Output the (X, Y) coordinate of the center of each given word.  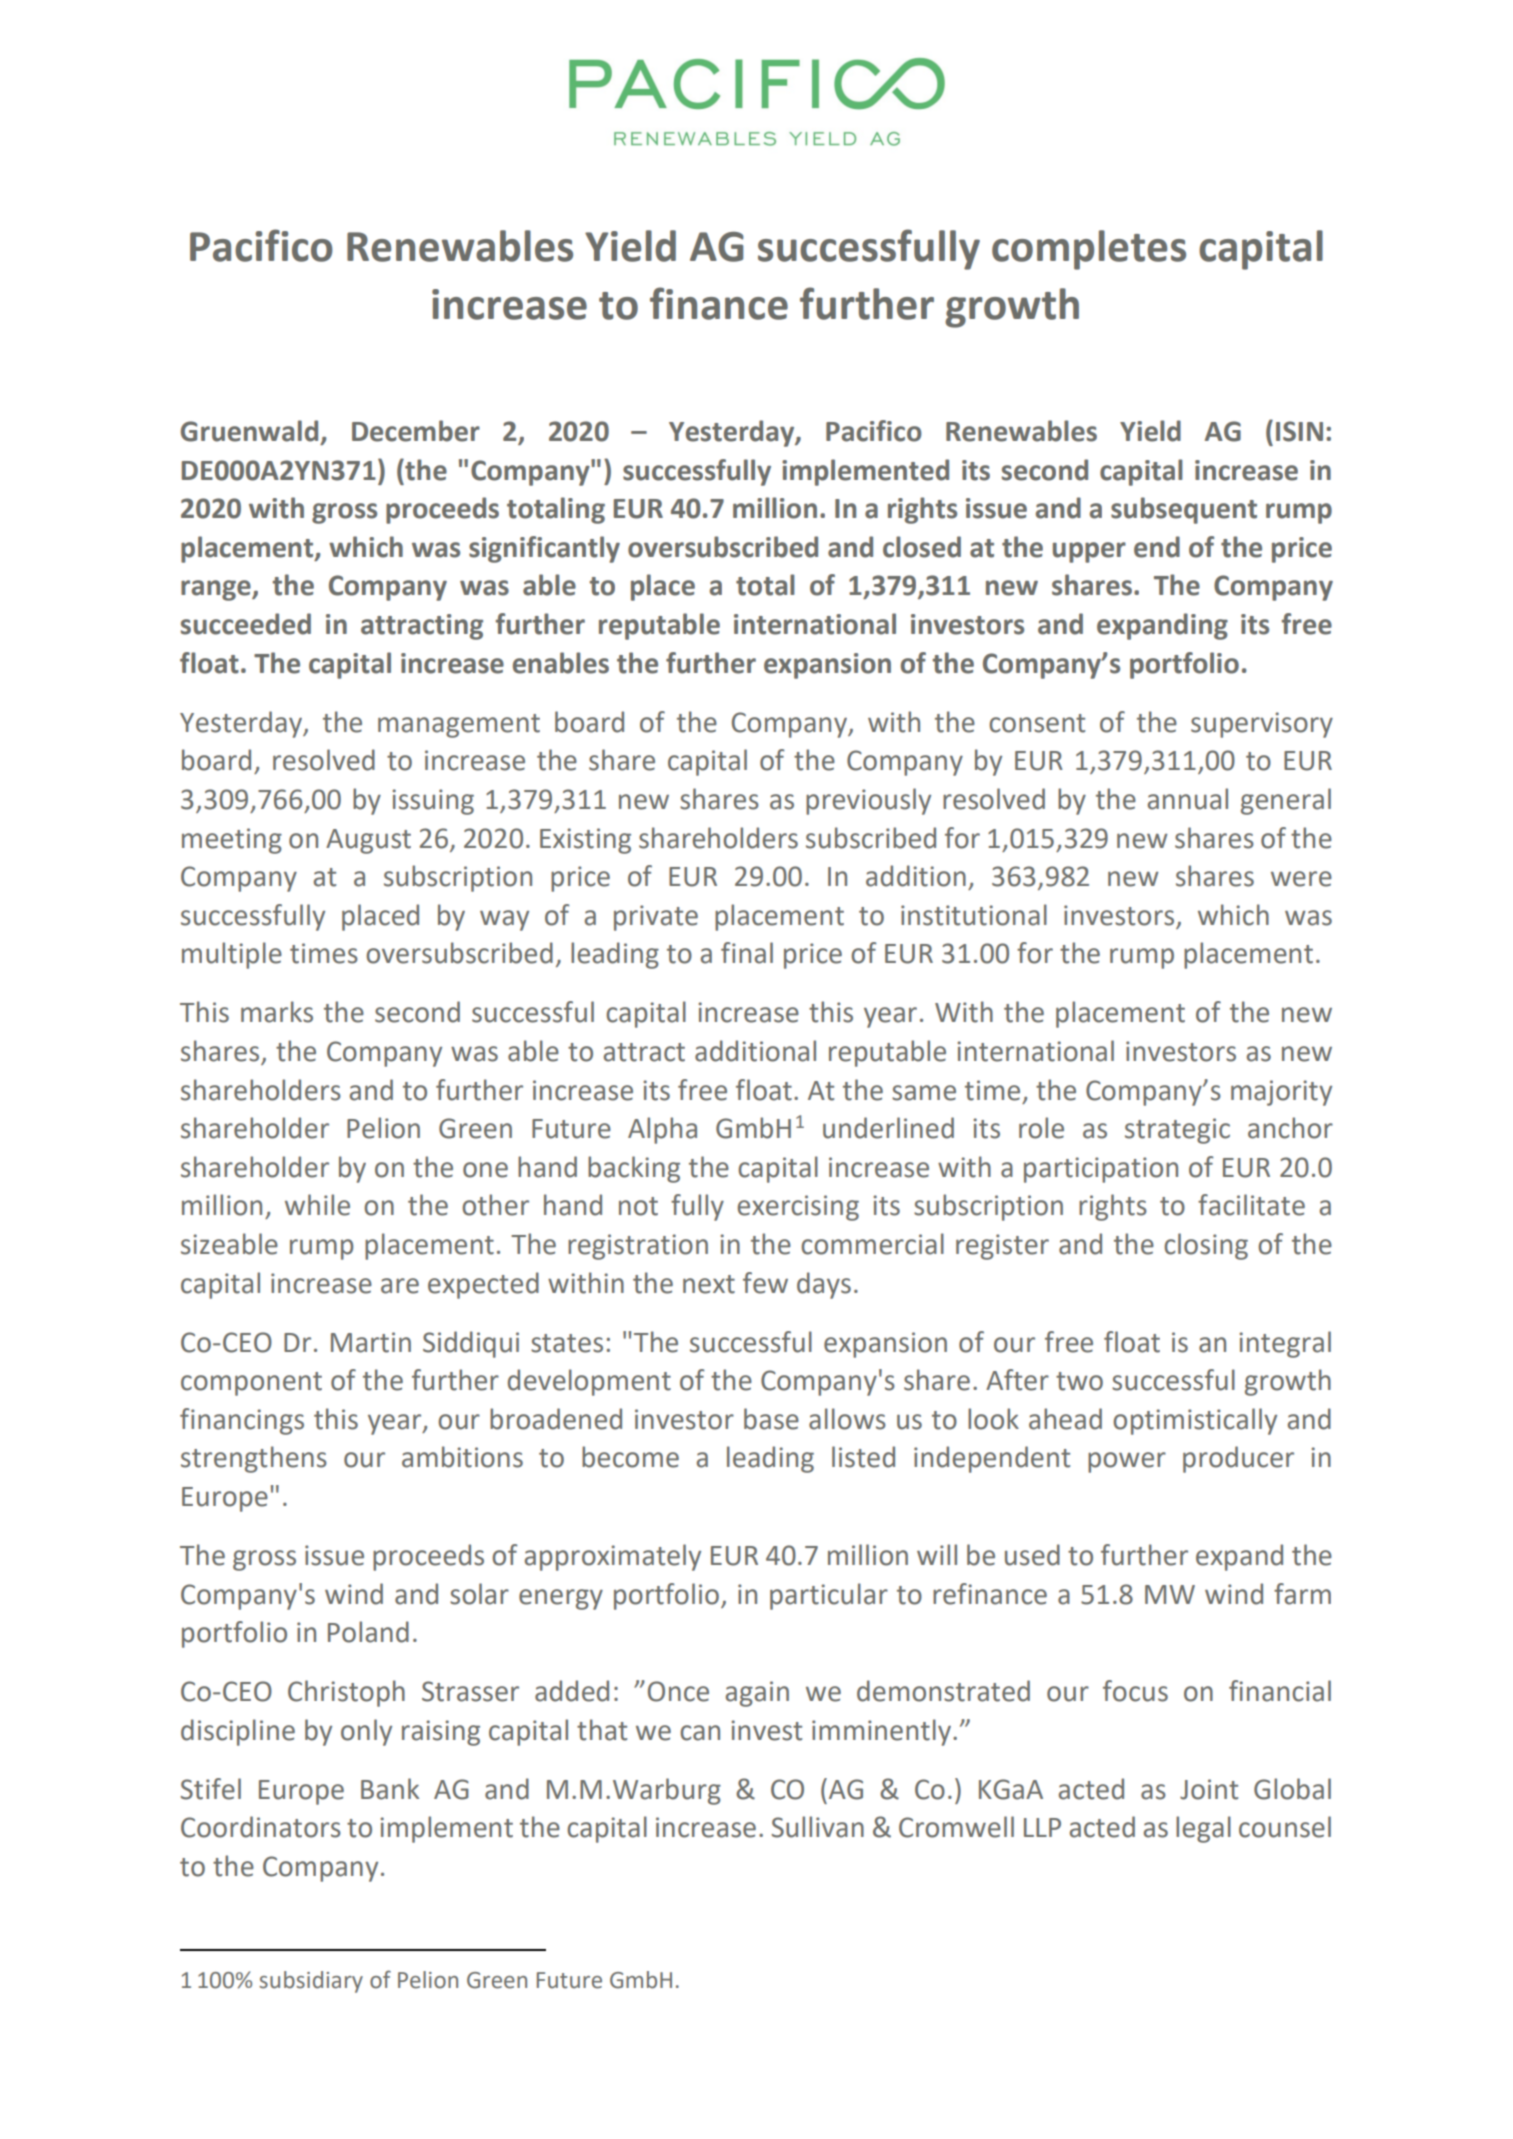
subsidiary (311, 1982)
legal (1203, 1829)
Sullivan (818, 1827)
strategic (1177, 1131)
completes (1089, 250)
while (317, 1205)
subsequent (1184, 510)
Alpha (662, 1130)
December (416, 431)
